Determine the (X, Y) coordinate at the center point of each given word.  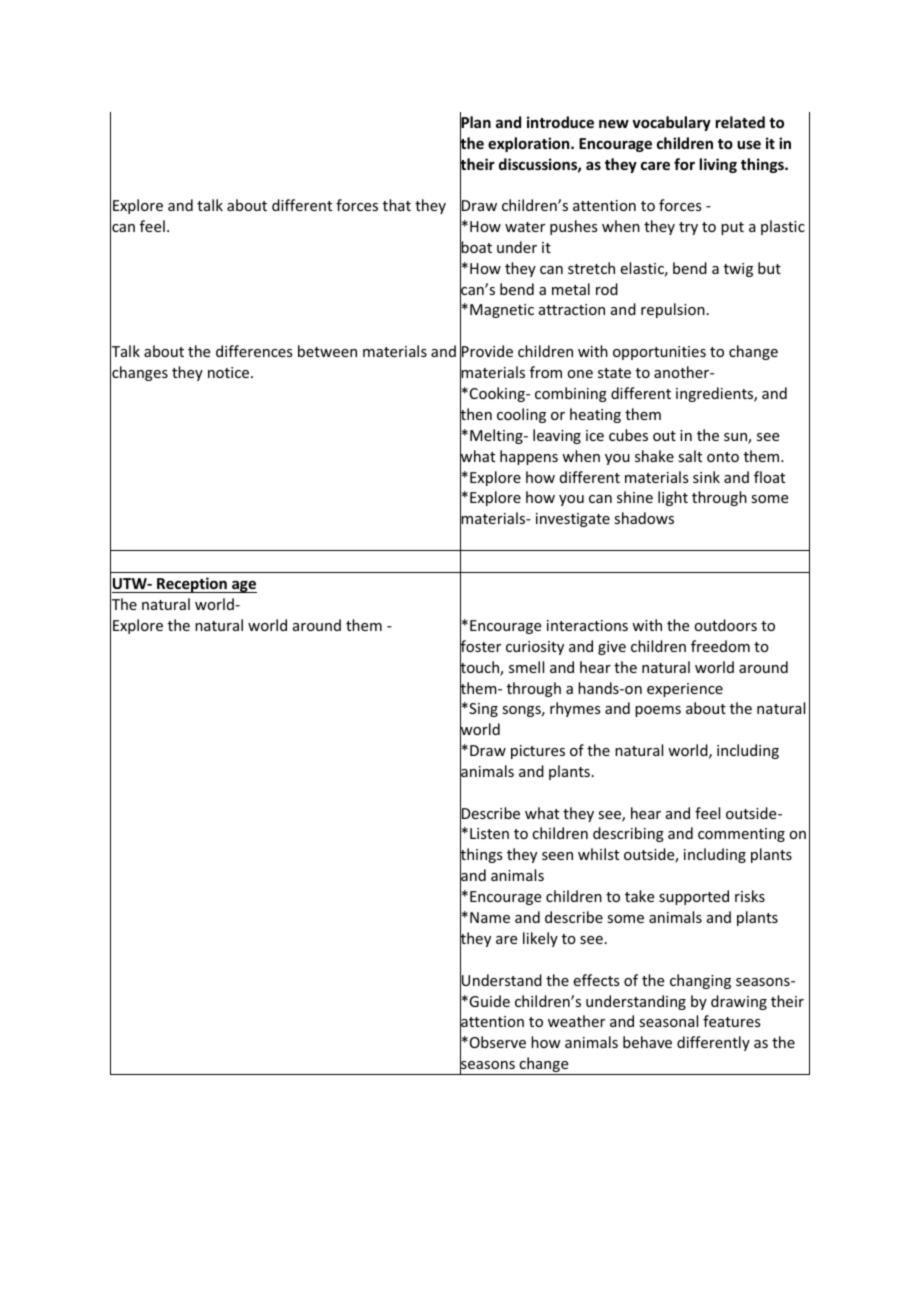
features (731, 1021)
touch (480, 667)
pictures (538, 752)
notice (230, 372)
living (718, 165)
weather (576, 1021)
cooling (521, 415)
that (397, 205)
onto (723, 457)
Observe (498, 1042)
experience (685, 690)
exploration (530, 144)
